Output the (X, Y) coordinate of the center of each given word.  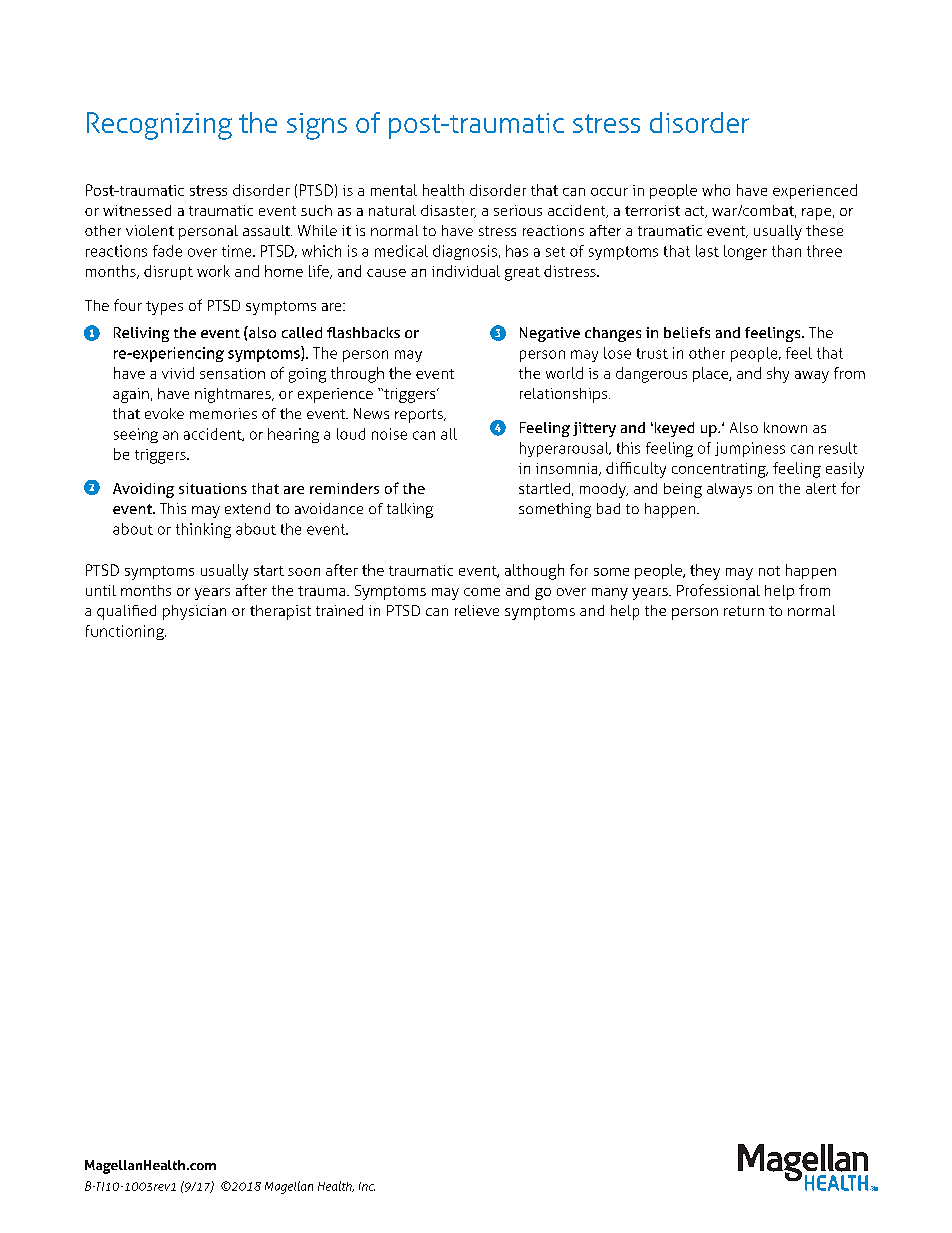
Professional (718, 590)
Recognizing (159, 126)
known (785, 427)
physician (194, 612)
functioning (126, 632)
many (610, 594)
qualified (126, 612)
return (744, 611)
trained (339, 610)
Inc (367, 1186)
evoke (164, 413)
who (716, 190)
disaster (448, 211)
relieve (477, 610)
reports (420, 416)
